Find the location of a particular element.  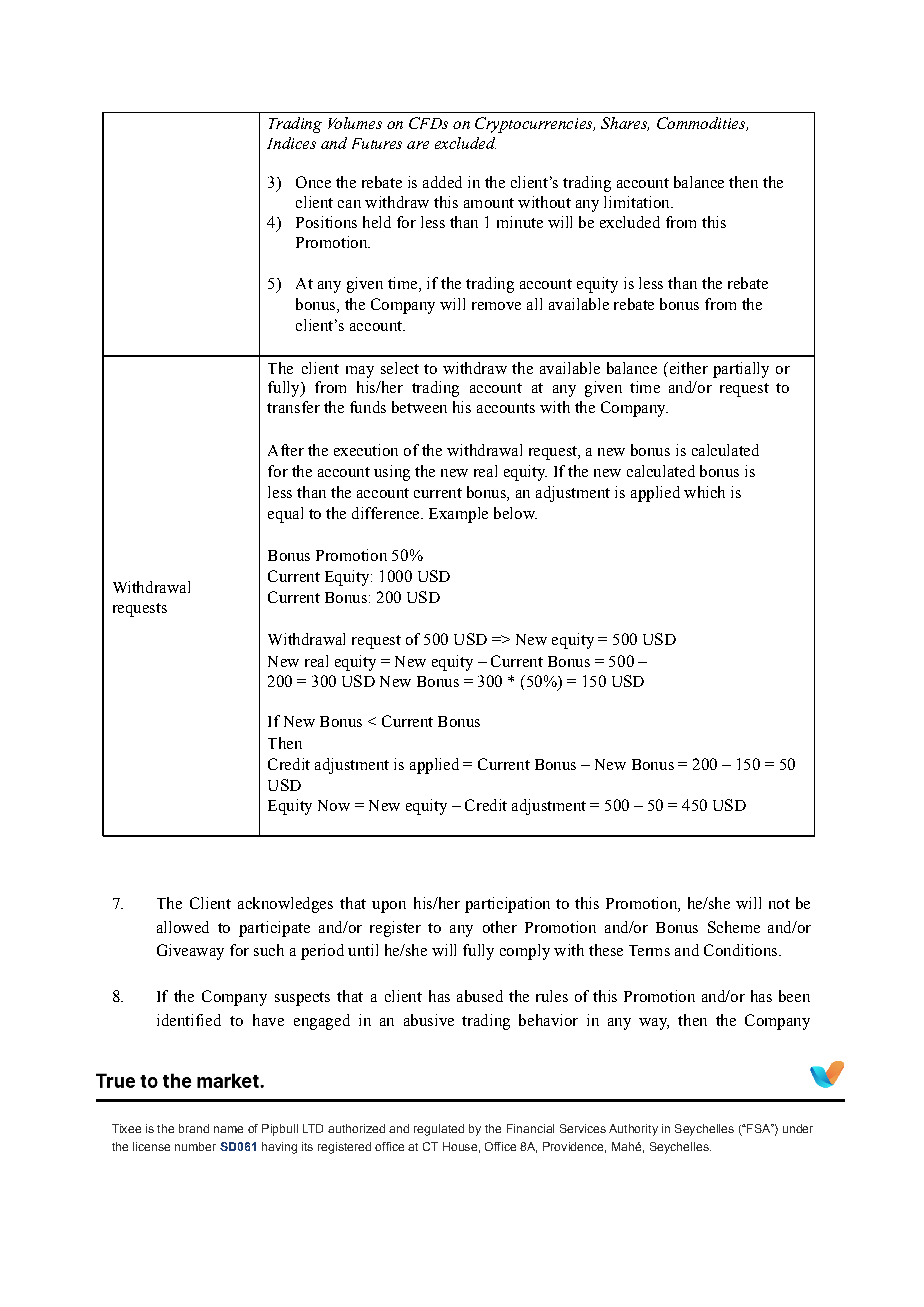

added is located at coordinates (442, 182).
